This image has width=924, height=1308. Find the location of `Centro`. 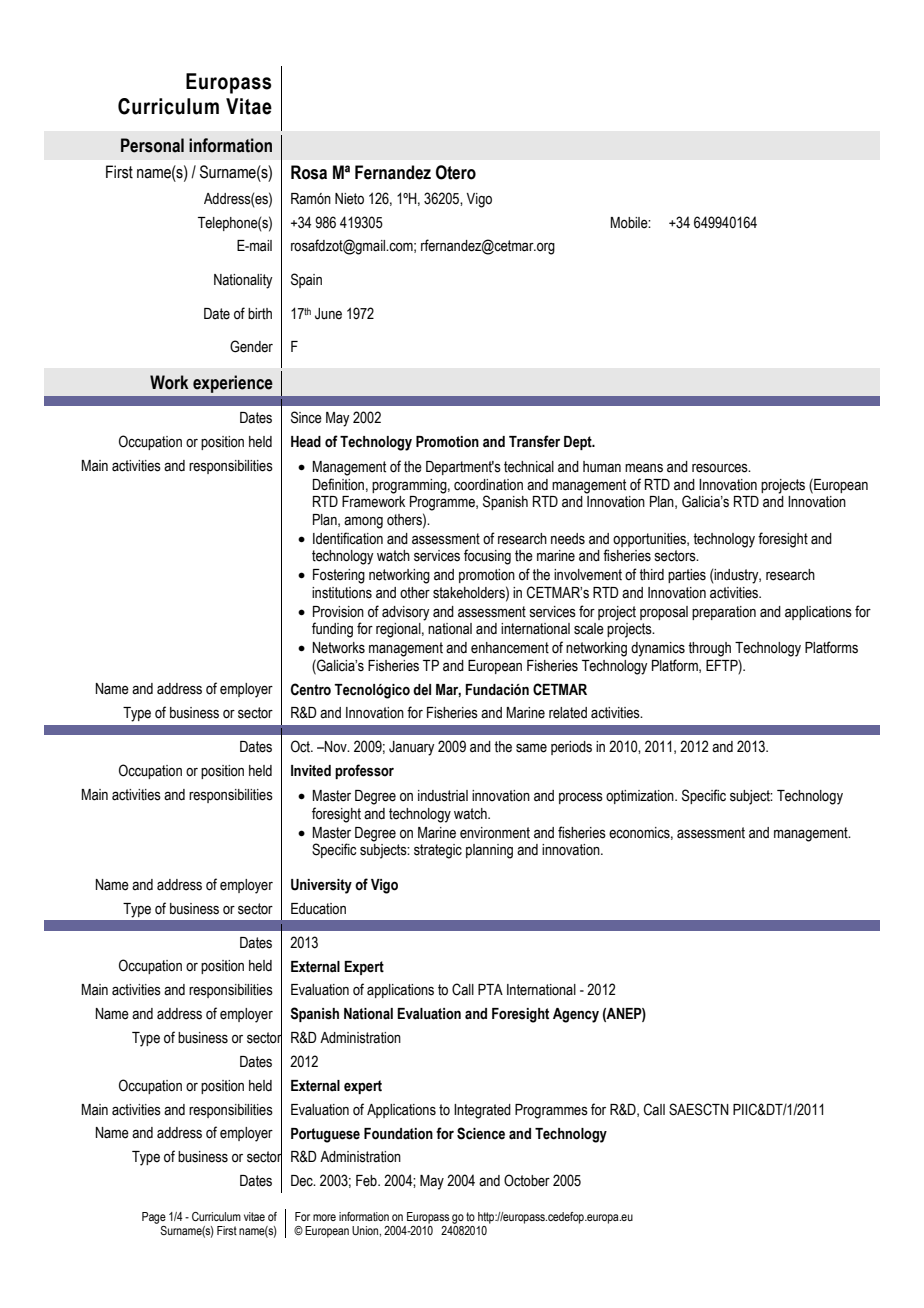

Centro is located at coordinates (311, 689).
